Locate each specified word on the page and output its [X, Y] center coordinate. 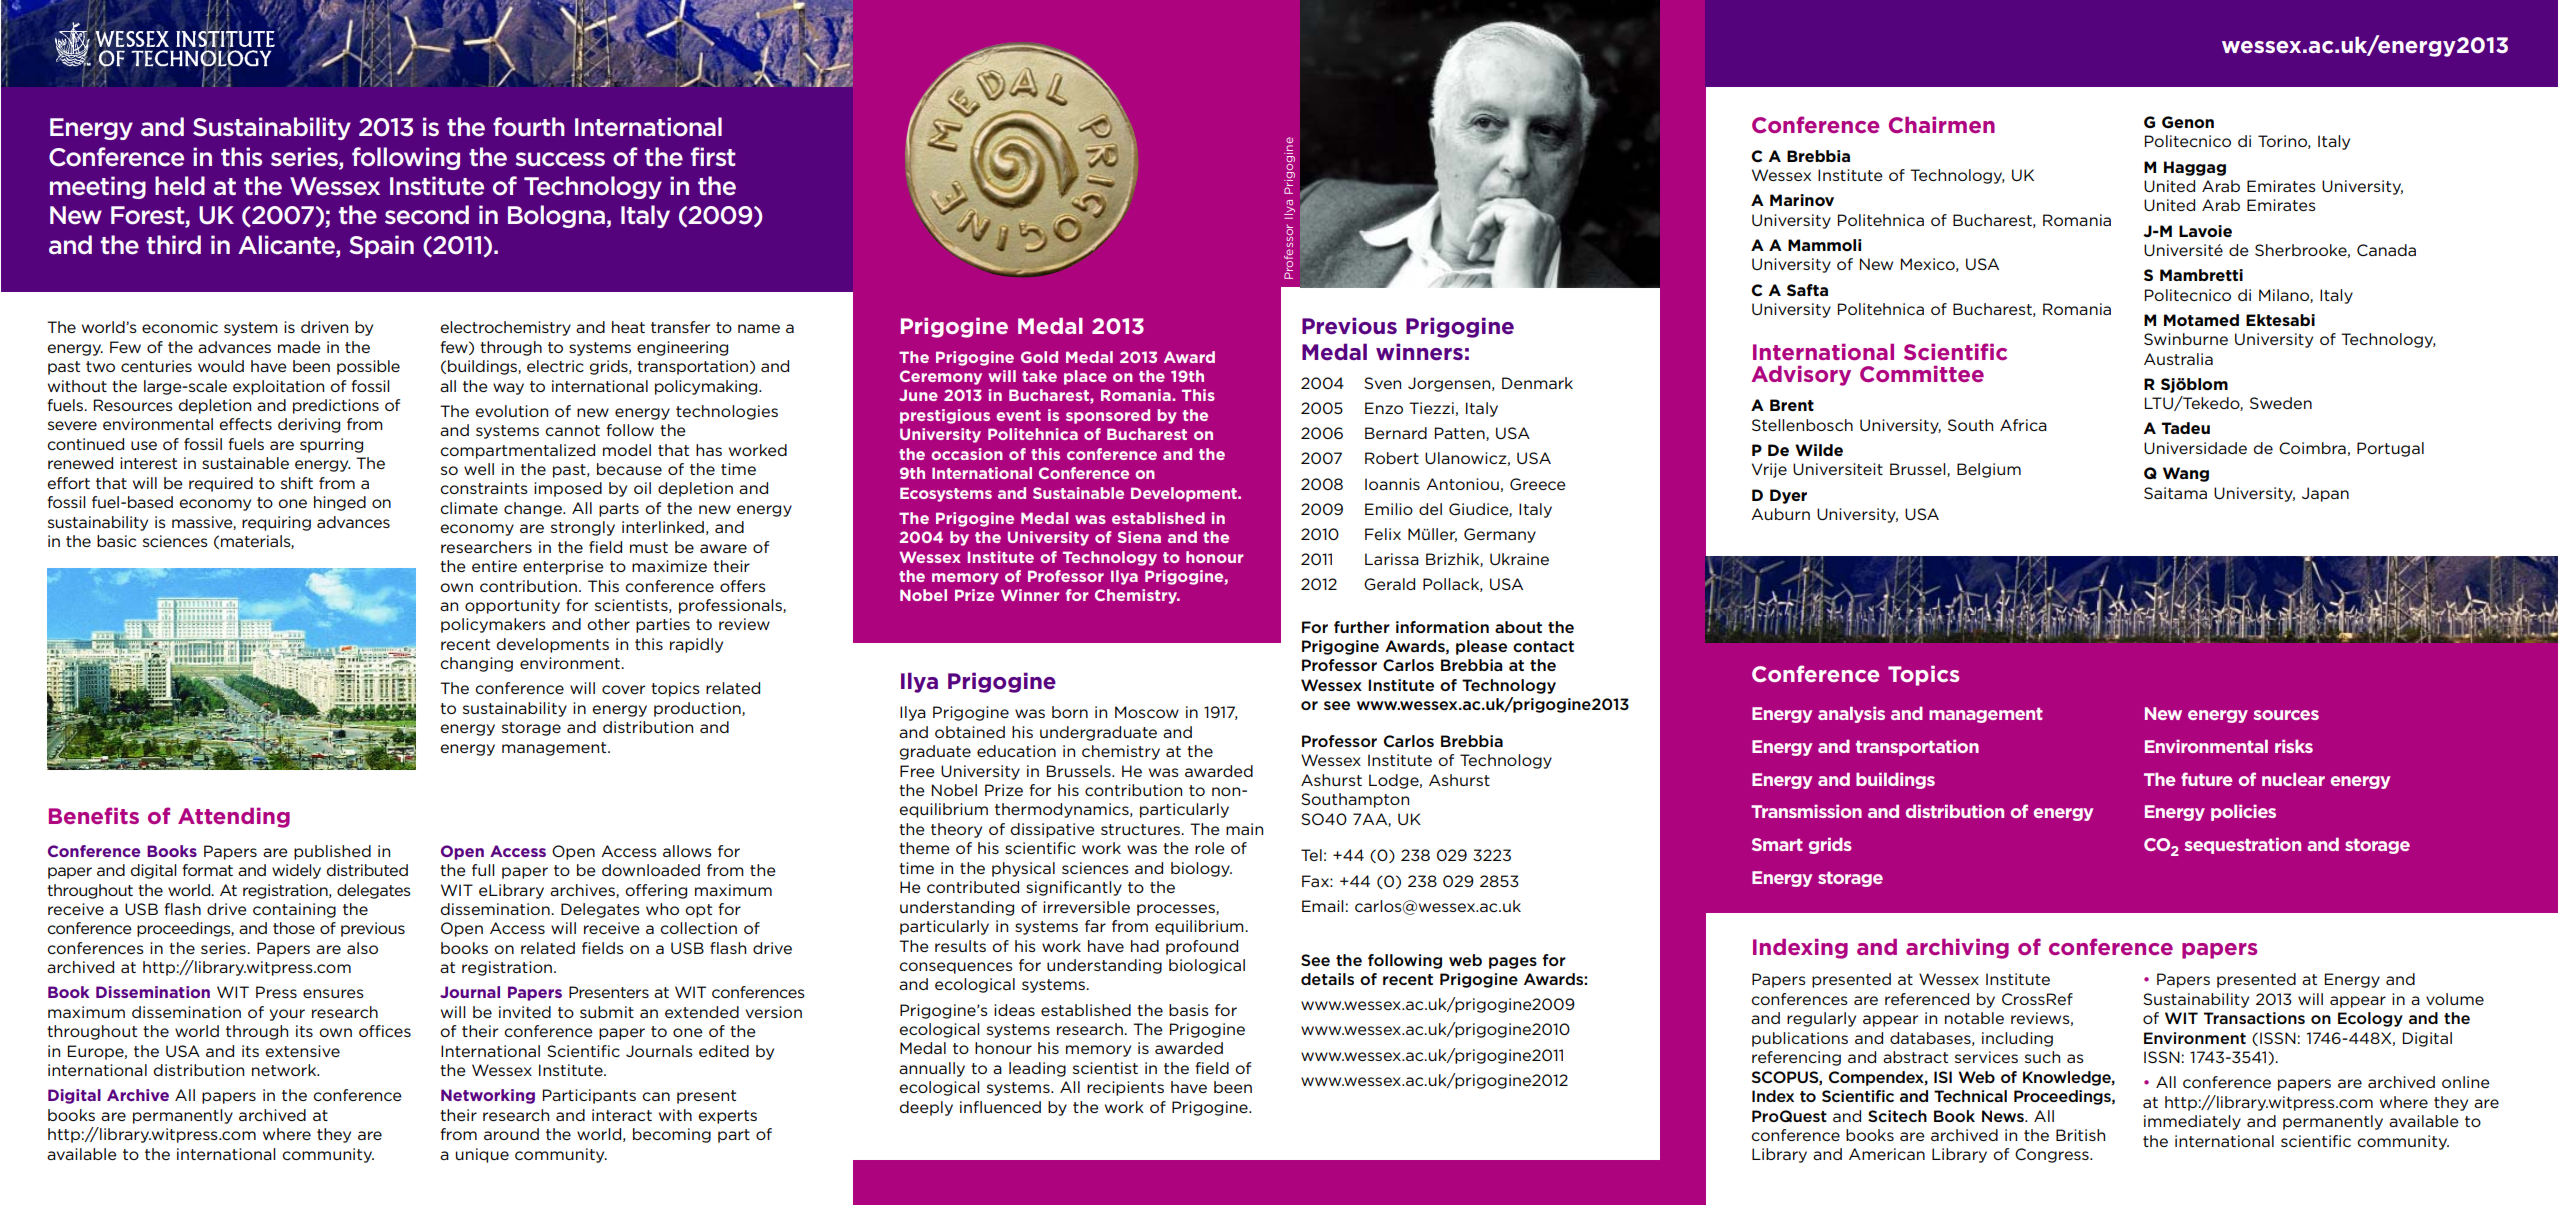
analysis [1851, 714]
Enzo [1384, 408]
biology [1201, 869]
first [713, 156]
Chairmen [1942, 125]
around [511, 1134]
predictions [336, 406]
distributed [367, 870]
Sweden [2281, 403]
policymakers [493, 625]
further [1362, 627]
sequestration [2242, 845]
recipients [1125, 1088]
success [560, 159]
